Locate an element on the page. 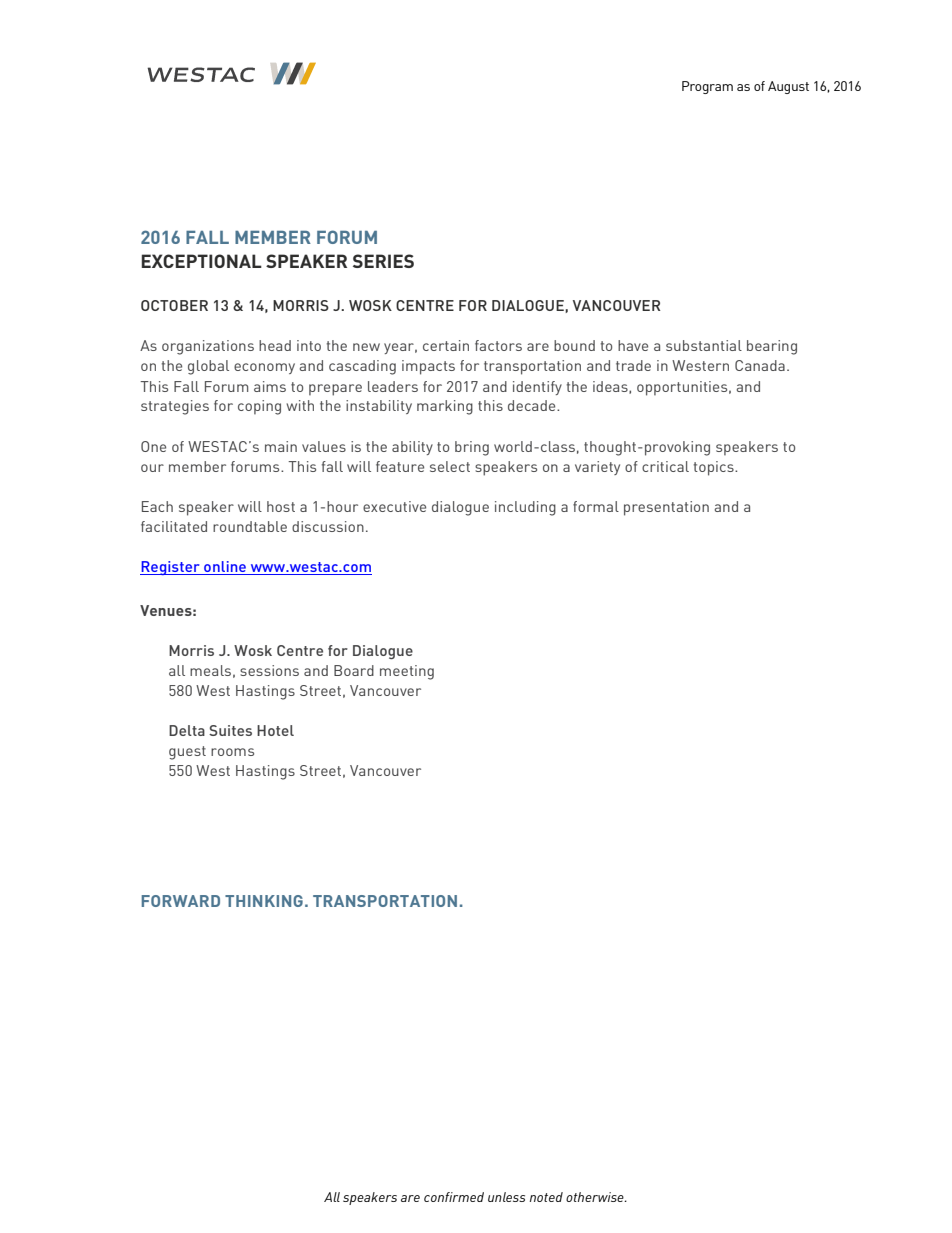 Image resolution: width=952 pixels, height=1233 pixels. marking is located at coordinates (445, 407).
